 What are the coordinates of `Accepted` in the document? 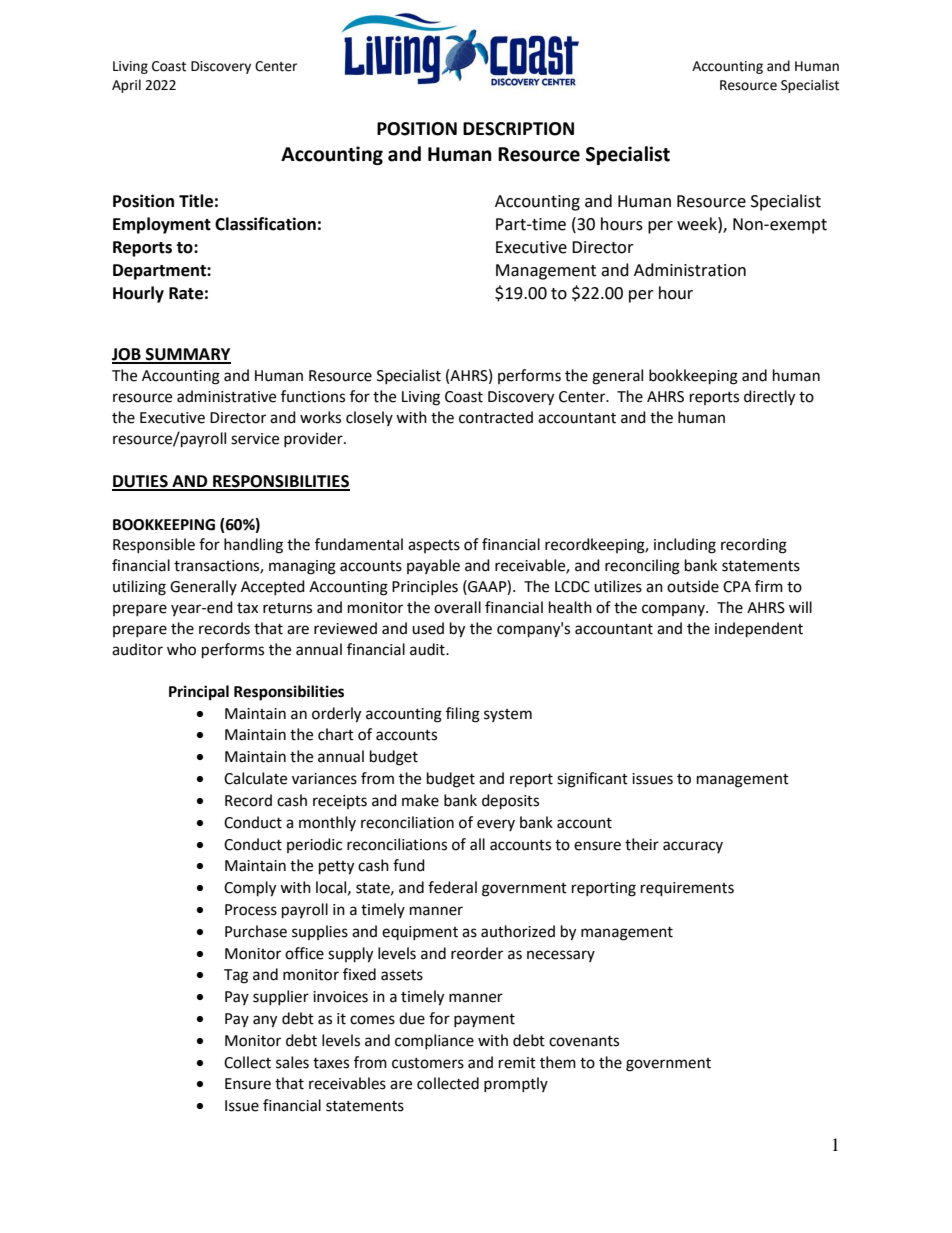 It's located at (273, 587).
